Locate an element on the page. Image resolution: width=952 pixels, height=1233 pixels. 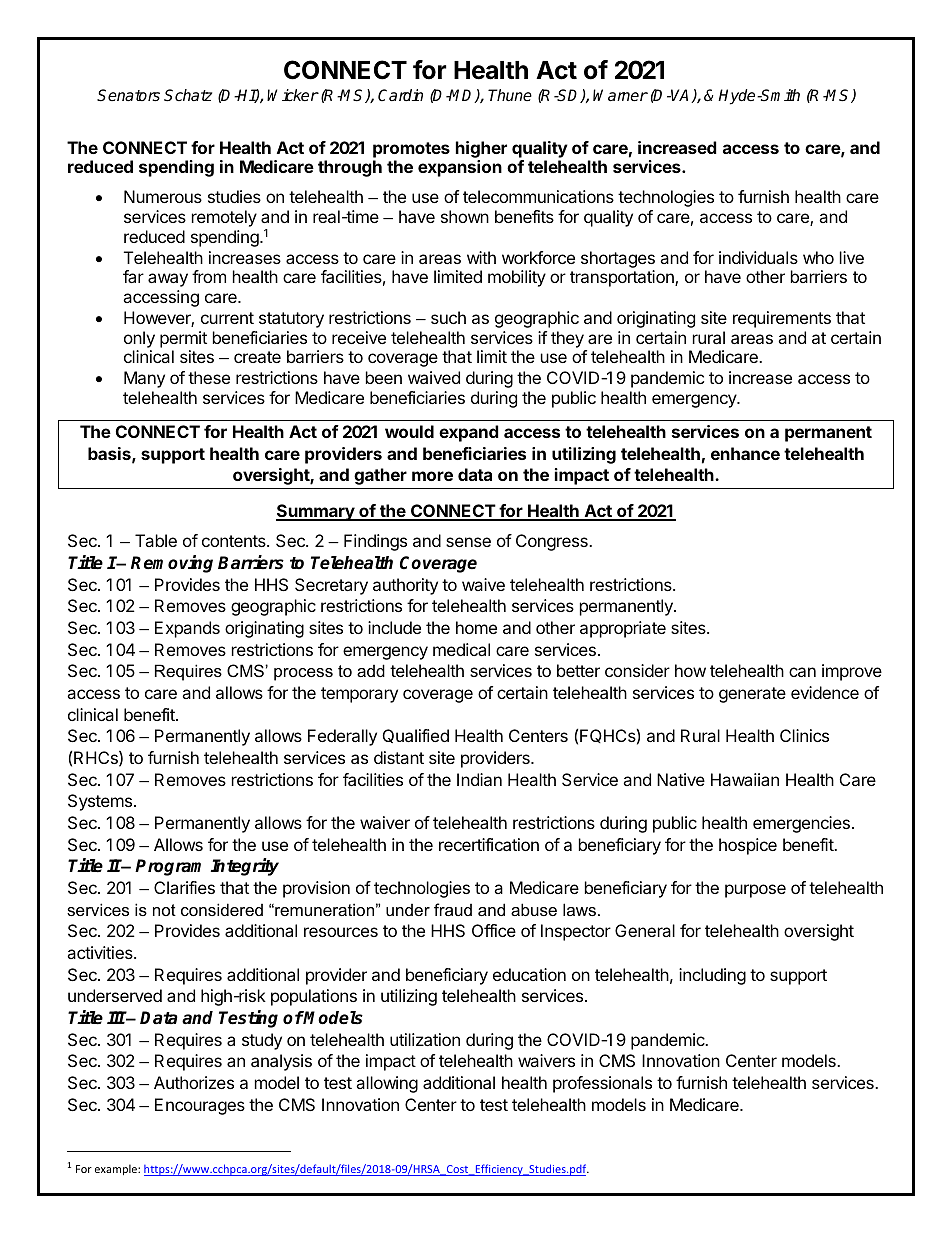
Thune is located at coordinates (510, 95).
